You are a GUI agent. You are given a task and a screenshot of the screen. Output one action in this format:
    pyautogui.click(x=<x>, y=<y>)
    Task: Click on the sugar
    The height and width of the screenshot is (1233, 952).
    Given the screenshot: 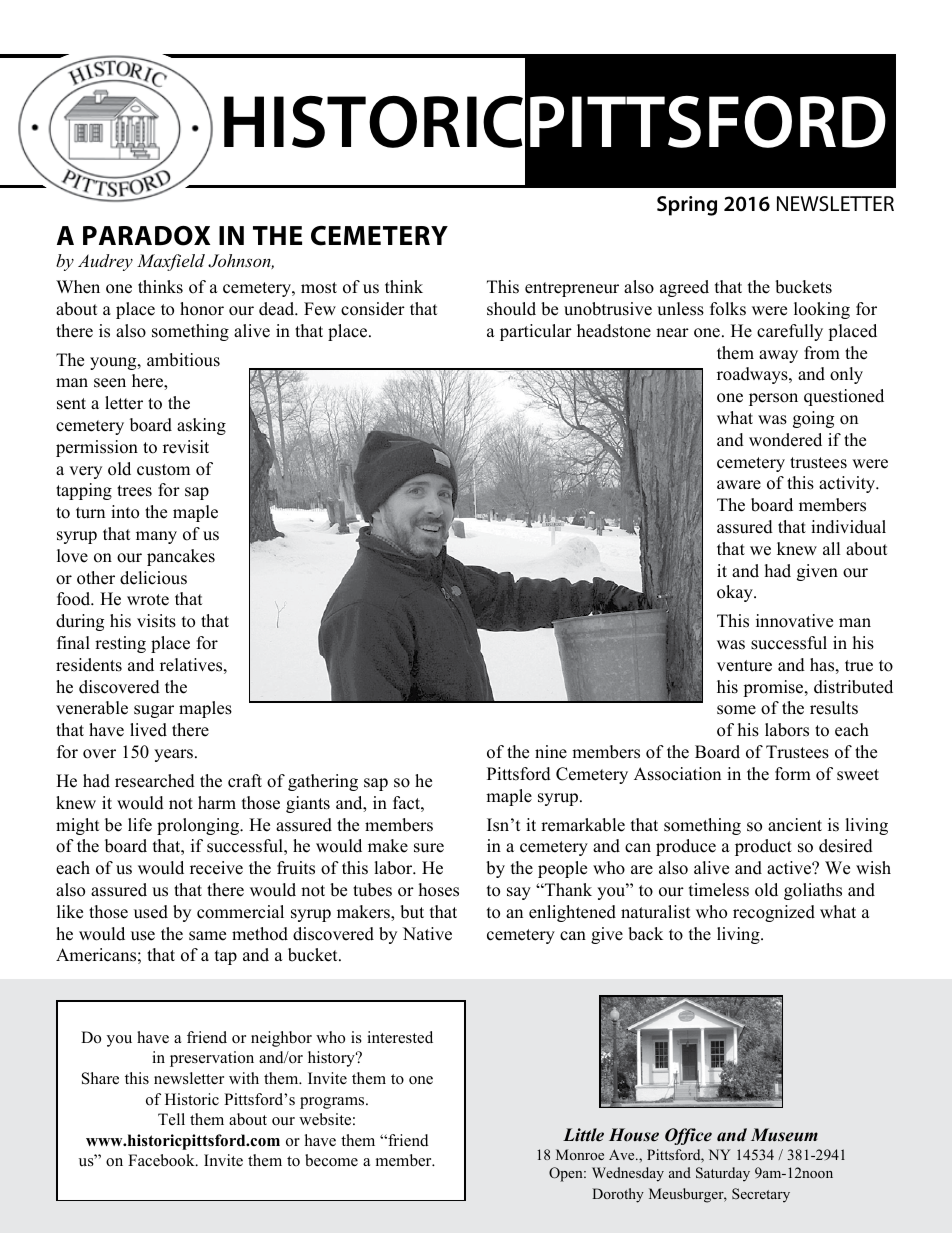 What is the action you would take?
    pyautogui.click(x=154, y=711)
